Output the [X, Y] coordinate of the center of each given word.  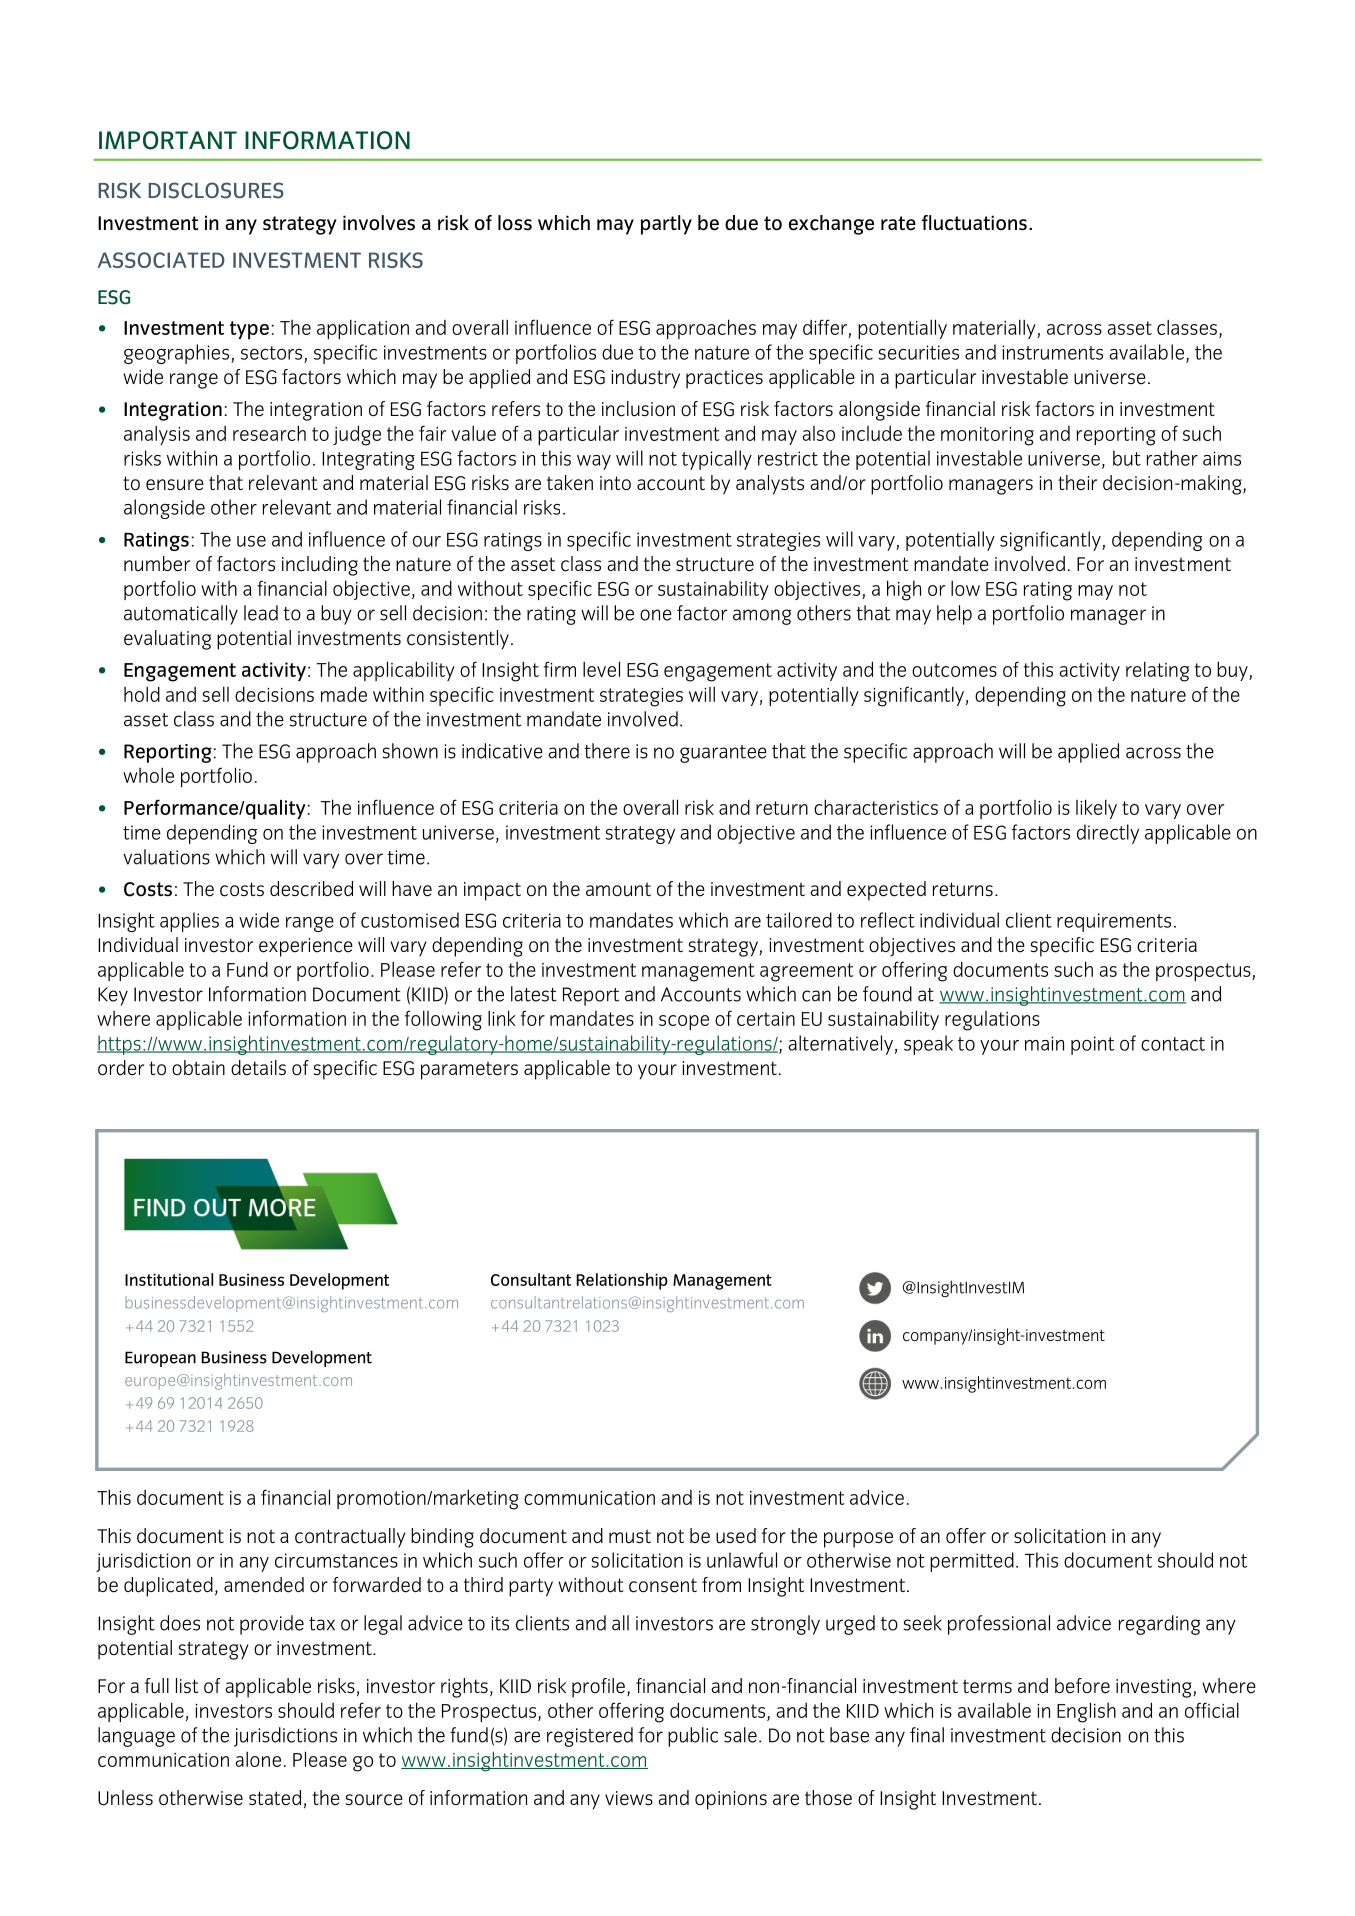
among [762, 617]
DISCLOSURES [216, 190]
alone [258, 1759]
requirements [1114, 922]
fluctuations [974, 223]
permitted [972, 1562]
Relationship [622, 1281]
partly [666, 225]
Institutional [169, 1279]
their [1077, 483]
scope [684, 1022]
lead [261, 613]
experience [306, 947]
